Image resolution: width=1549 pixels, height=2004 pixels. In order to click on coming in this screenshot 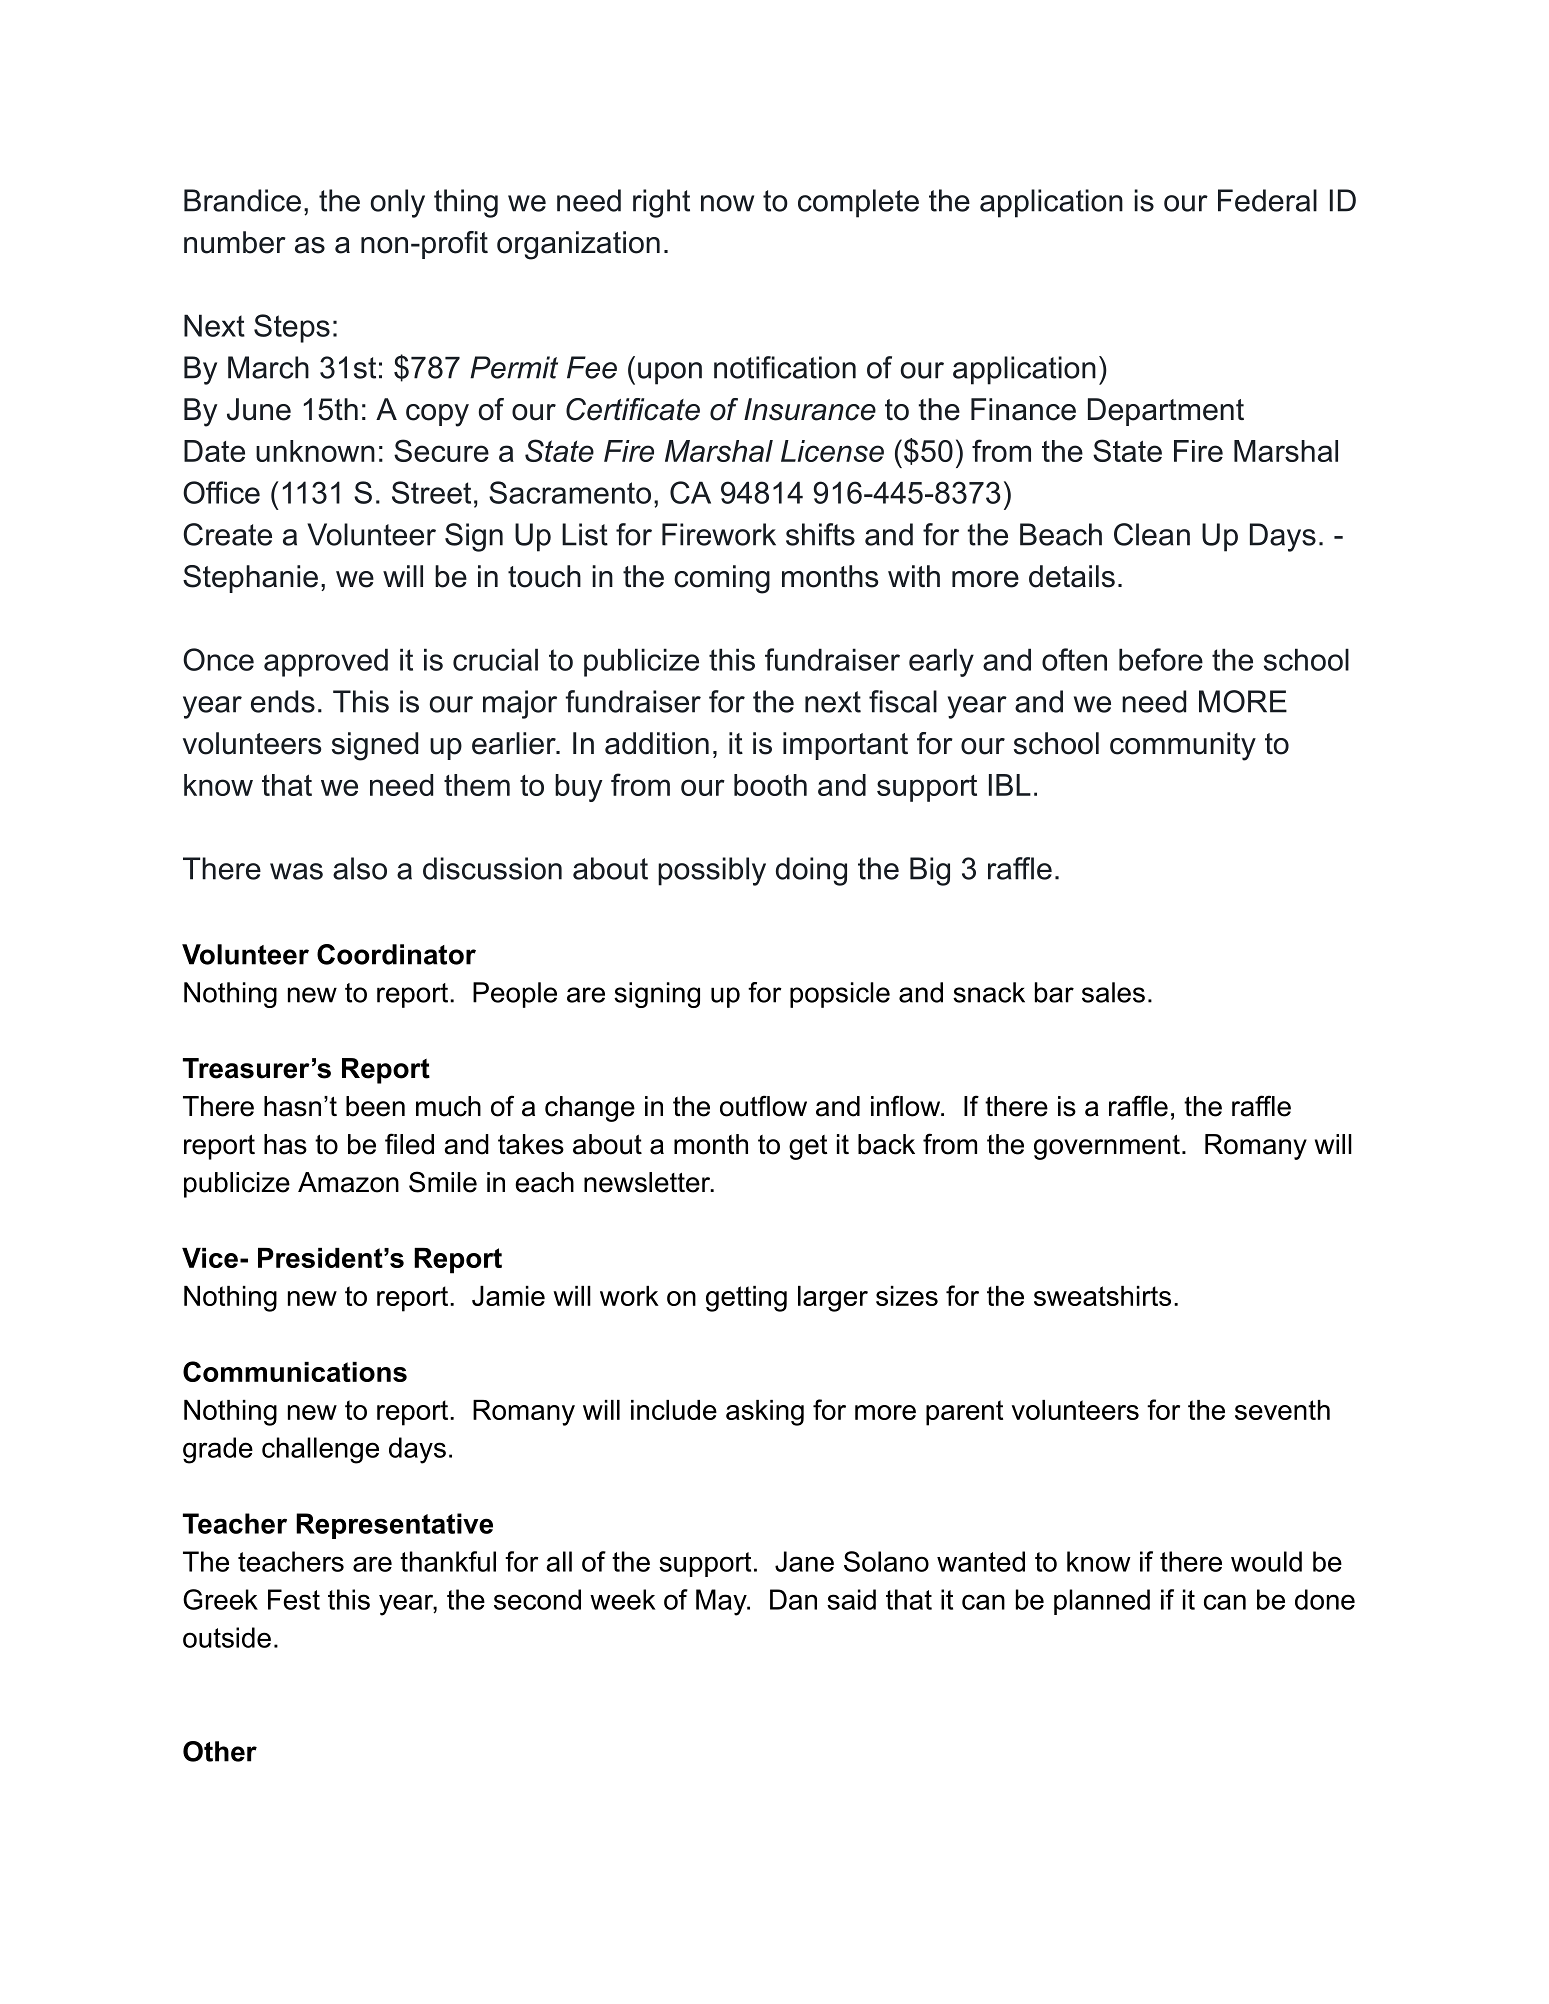, I will do `click(722, 579)`.
